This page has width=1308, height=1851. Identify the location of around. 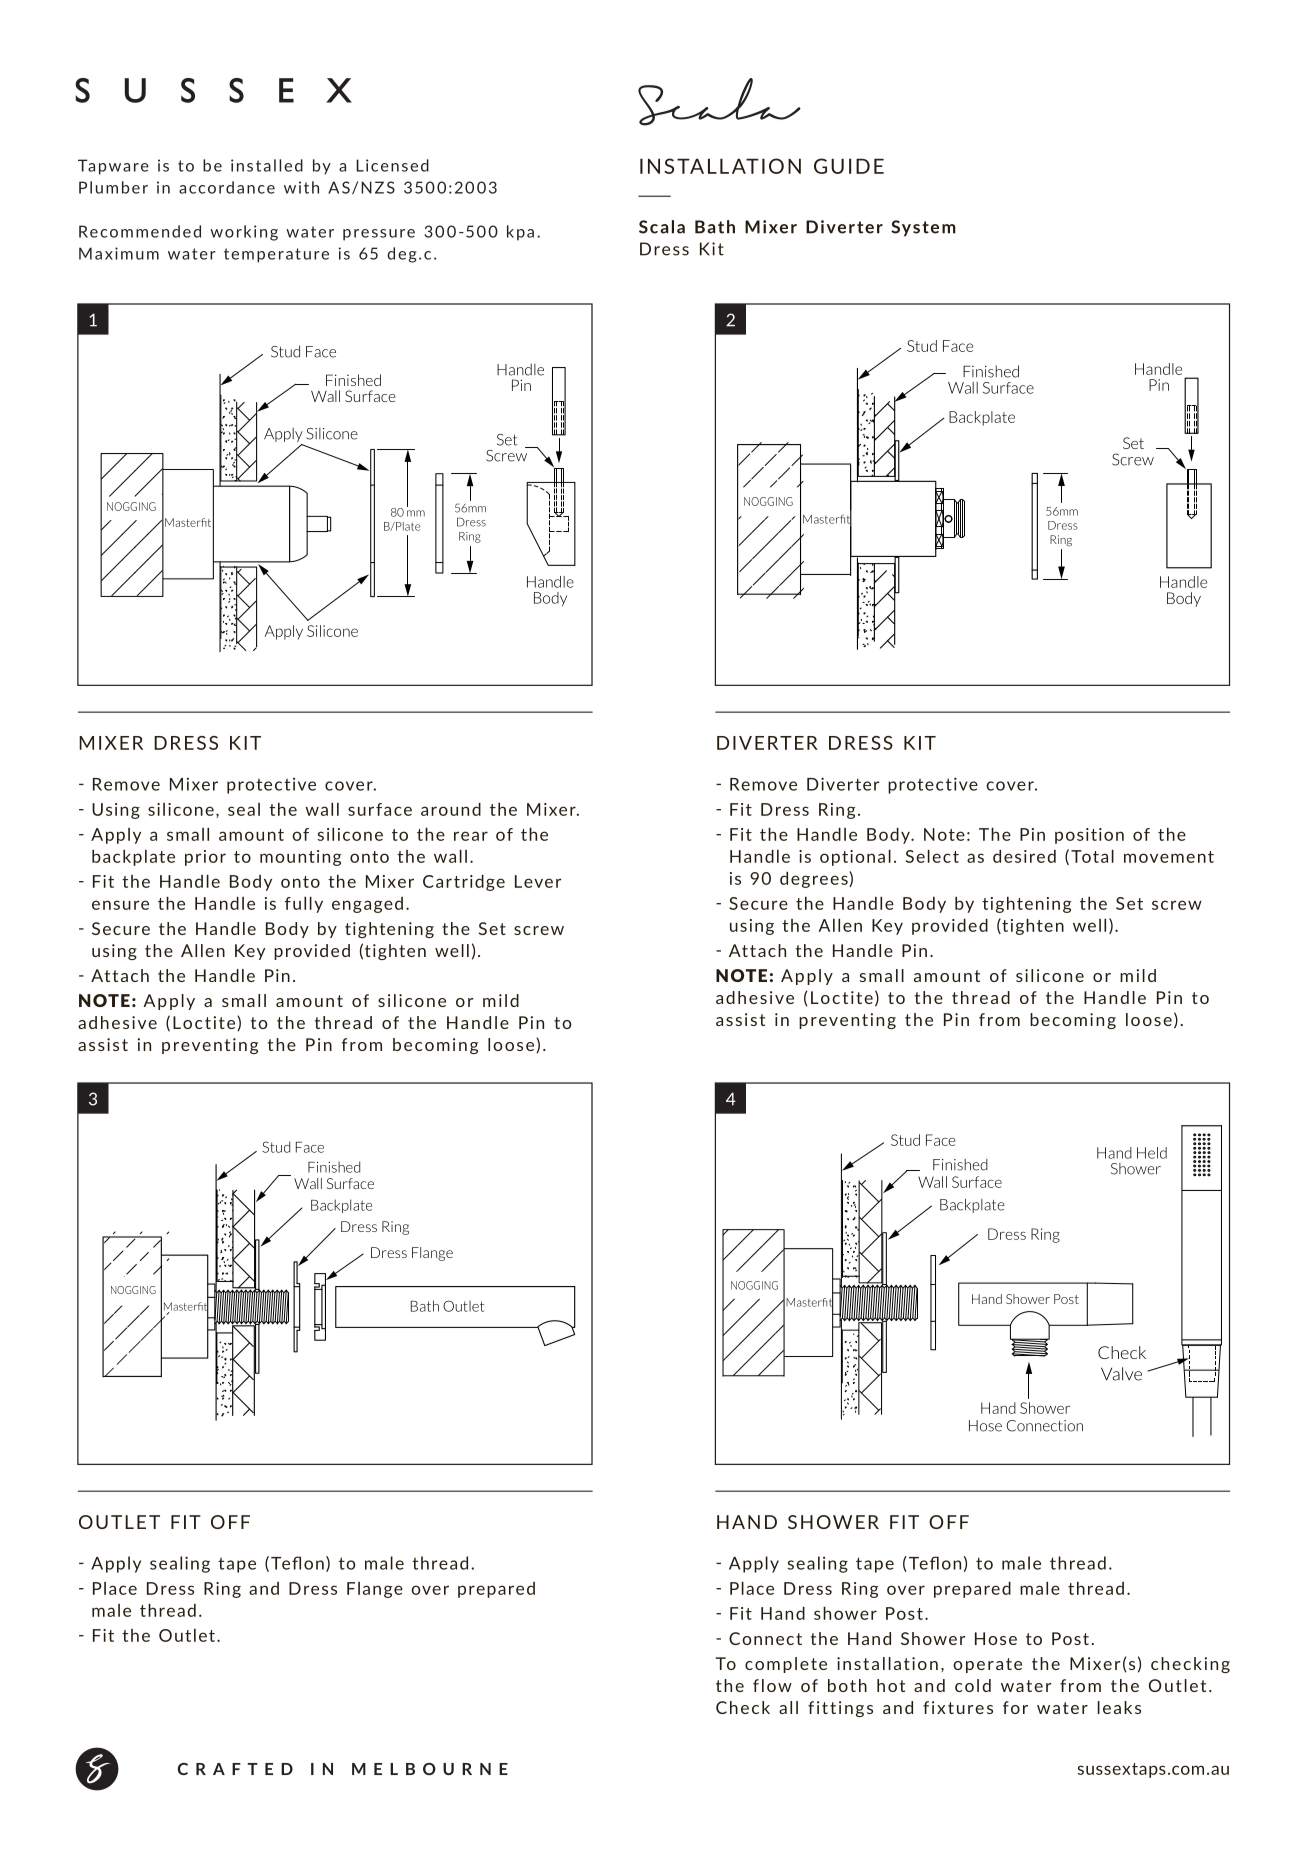
(451, 809).
